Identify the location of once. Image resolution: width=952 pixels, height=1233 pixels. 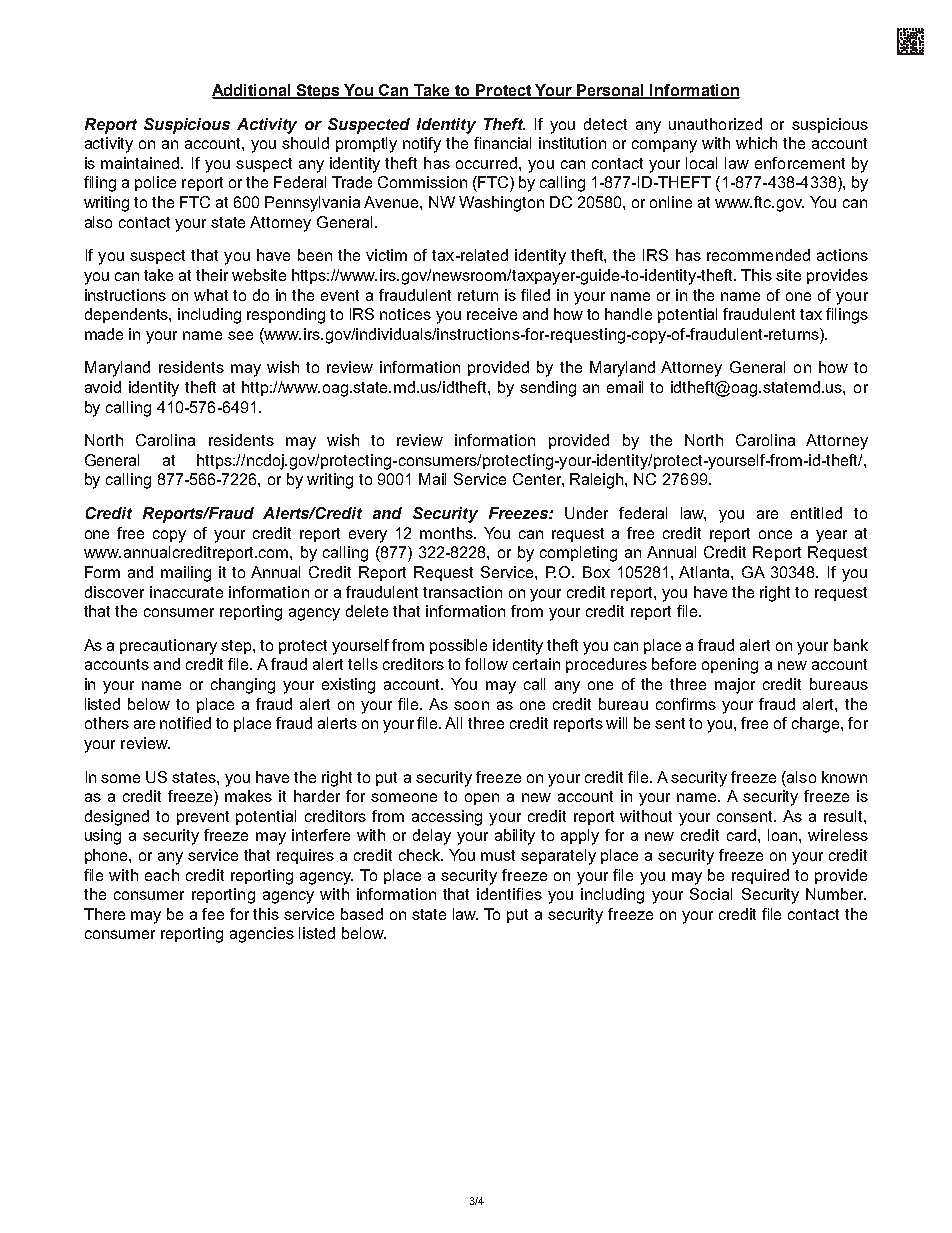
(775, 534).
